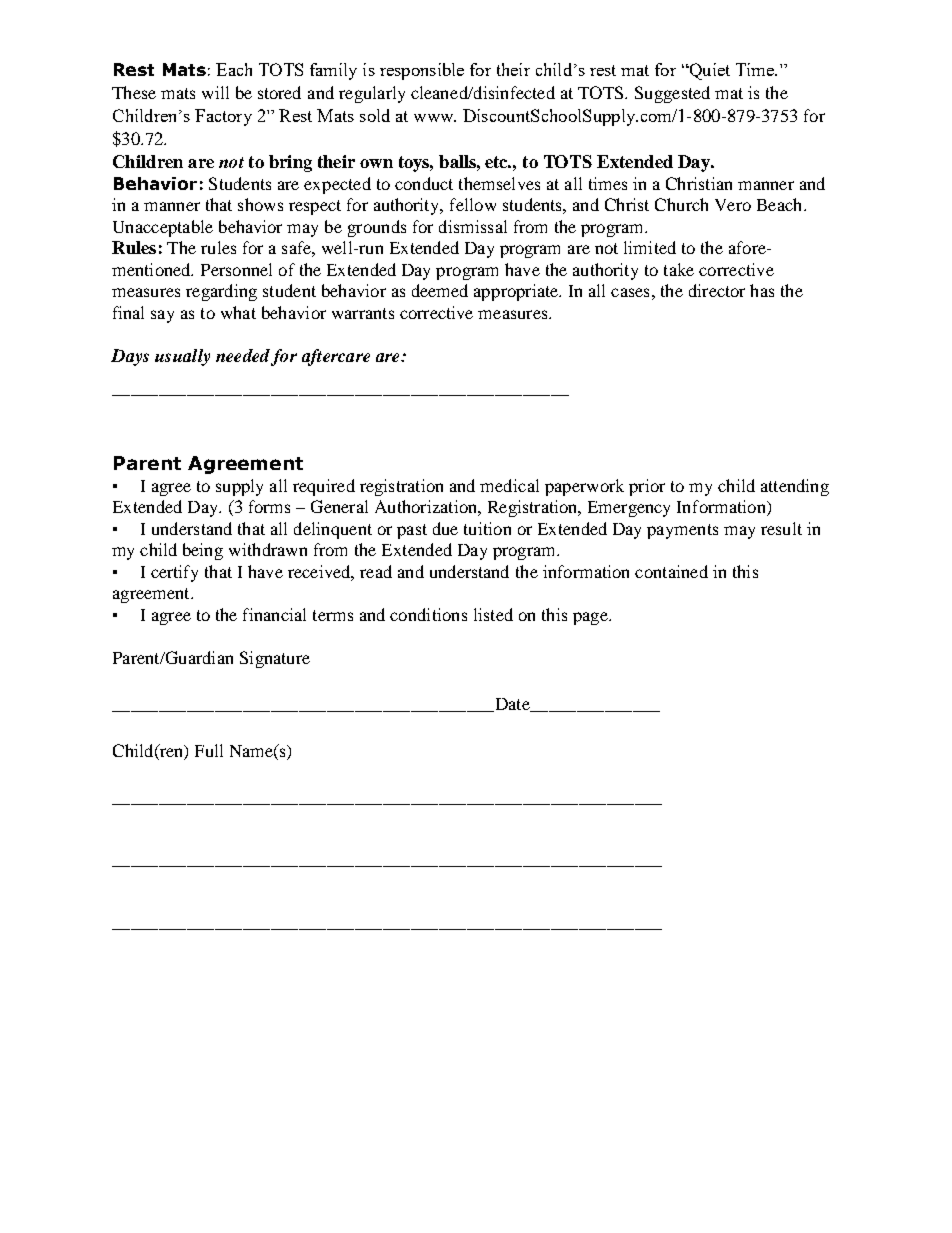  I want to click on prior, so click(647, 487).
